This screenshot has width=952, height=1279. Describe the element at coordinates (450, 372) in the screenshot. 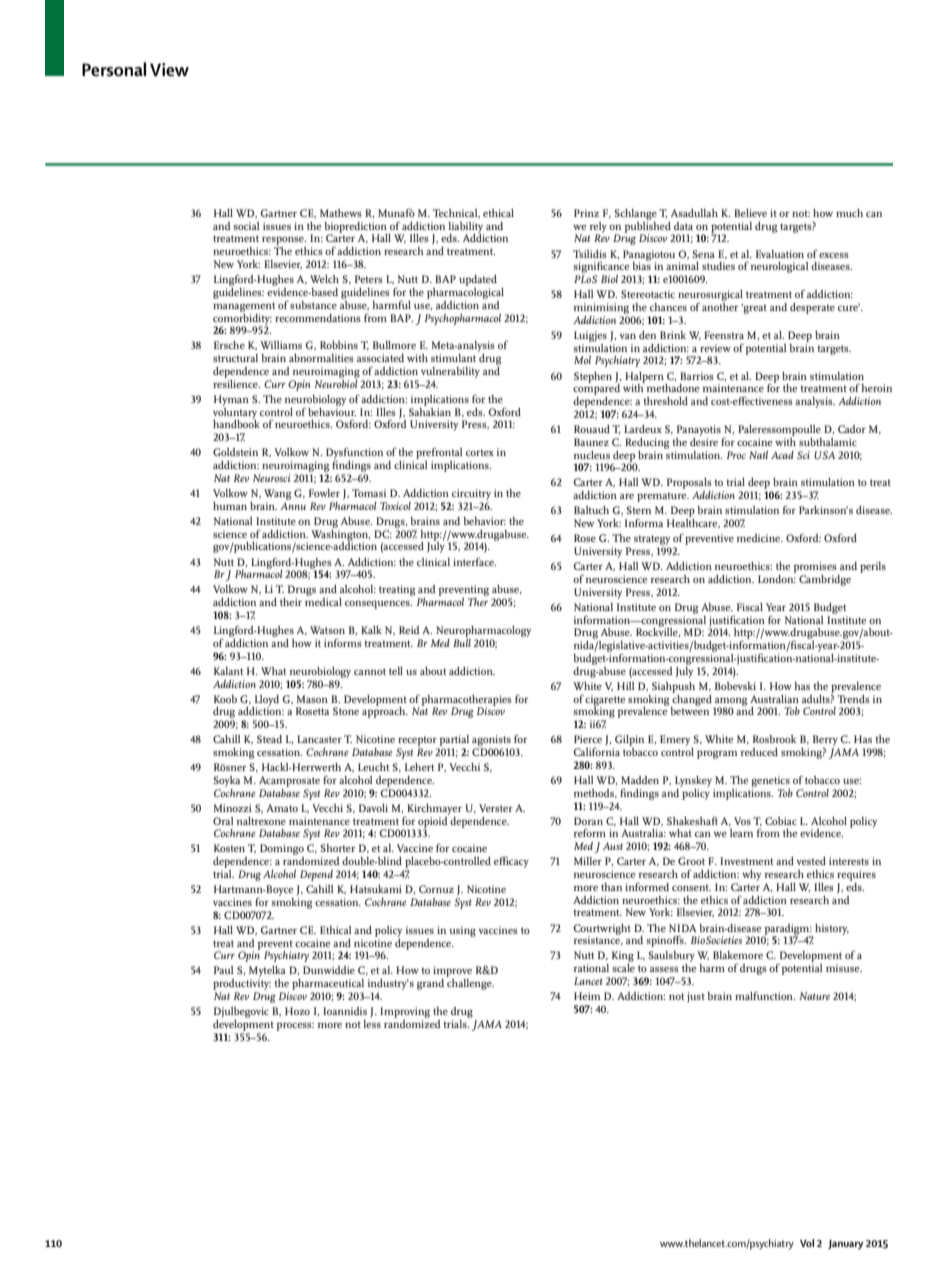

I see `vulnerability` at that location.
